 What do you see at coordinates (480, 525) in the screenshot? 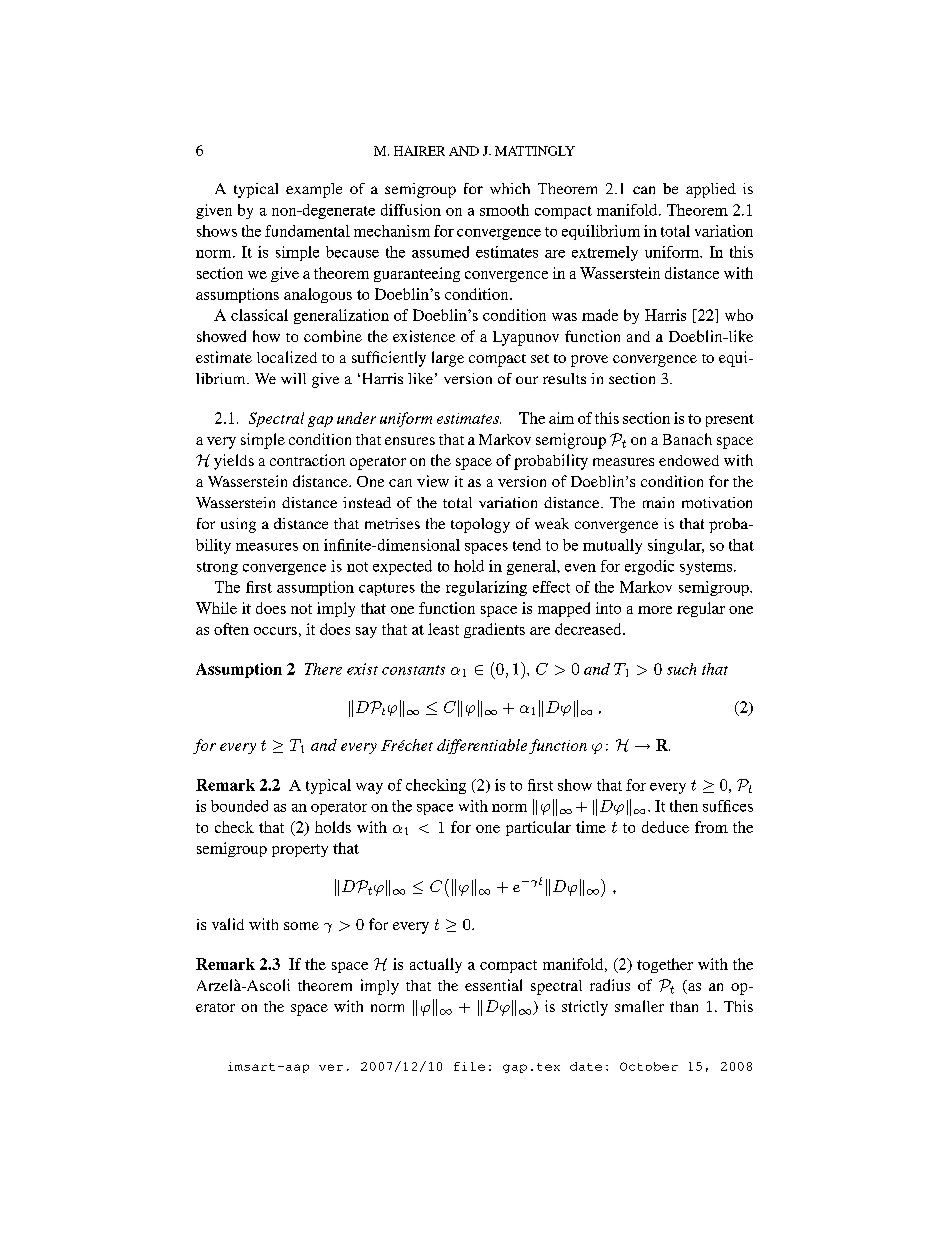
I see `topology` at bounding box center [480, 525].
